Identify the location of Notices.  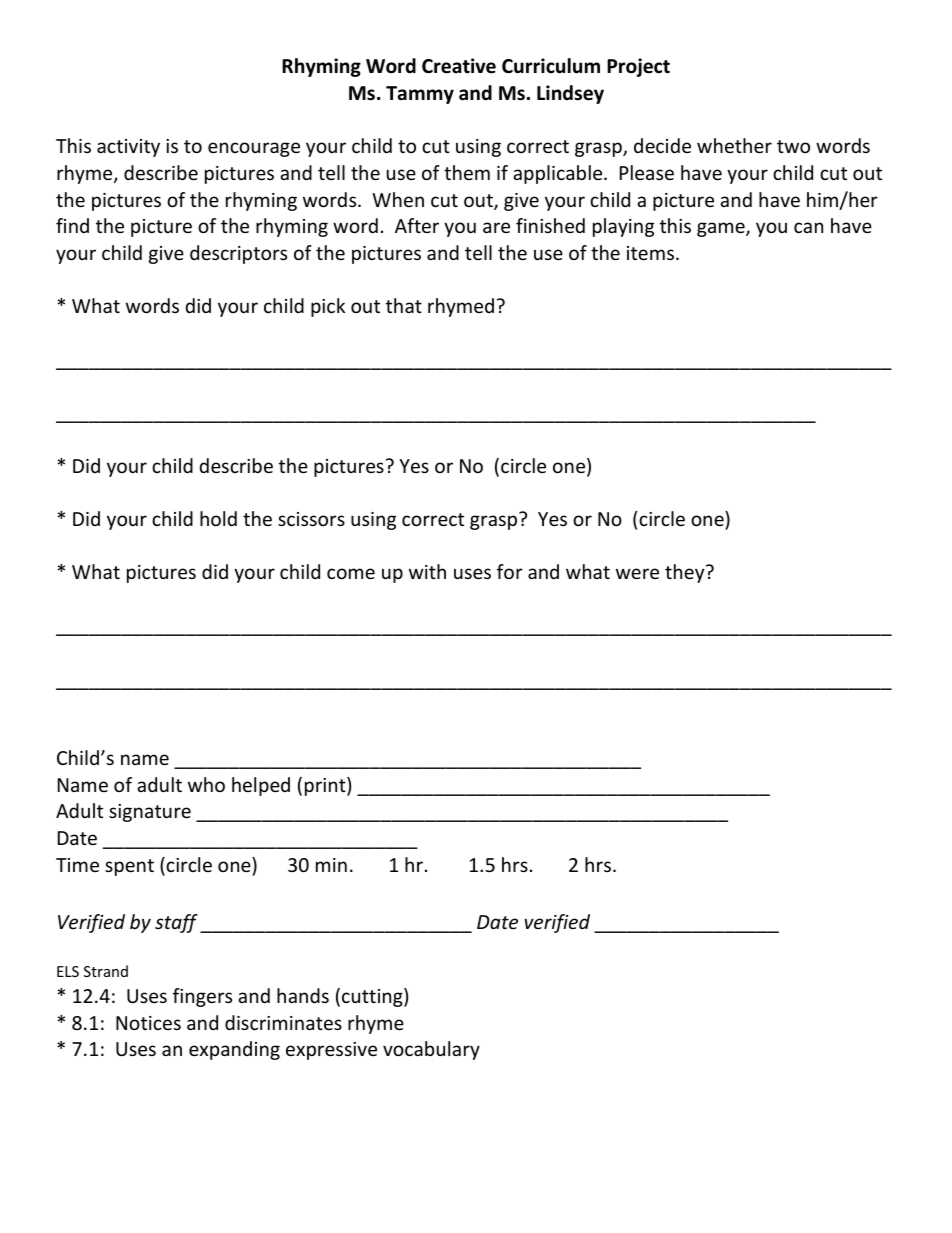
(148, 1023).
